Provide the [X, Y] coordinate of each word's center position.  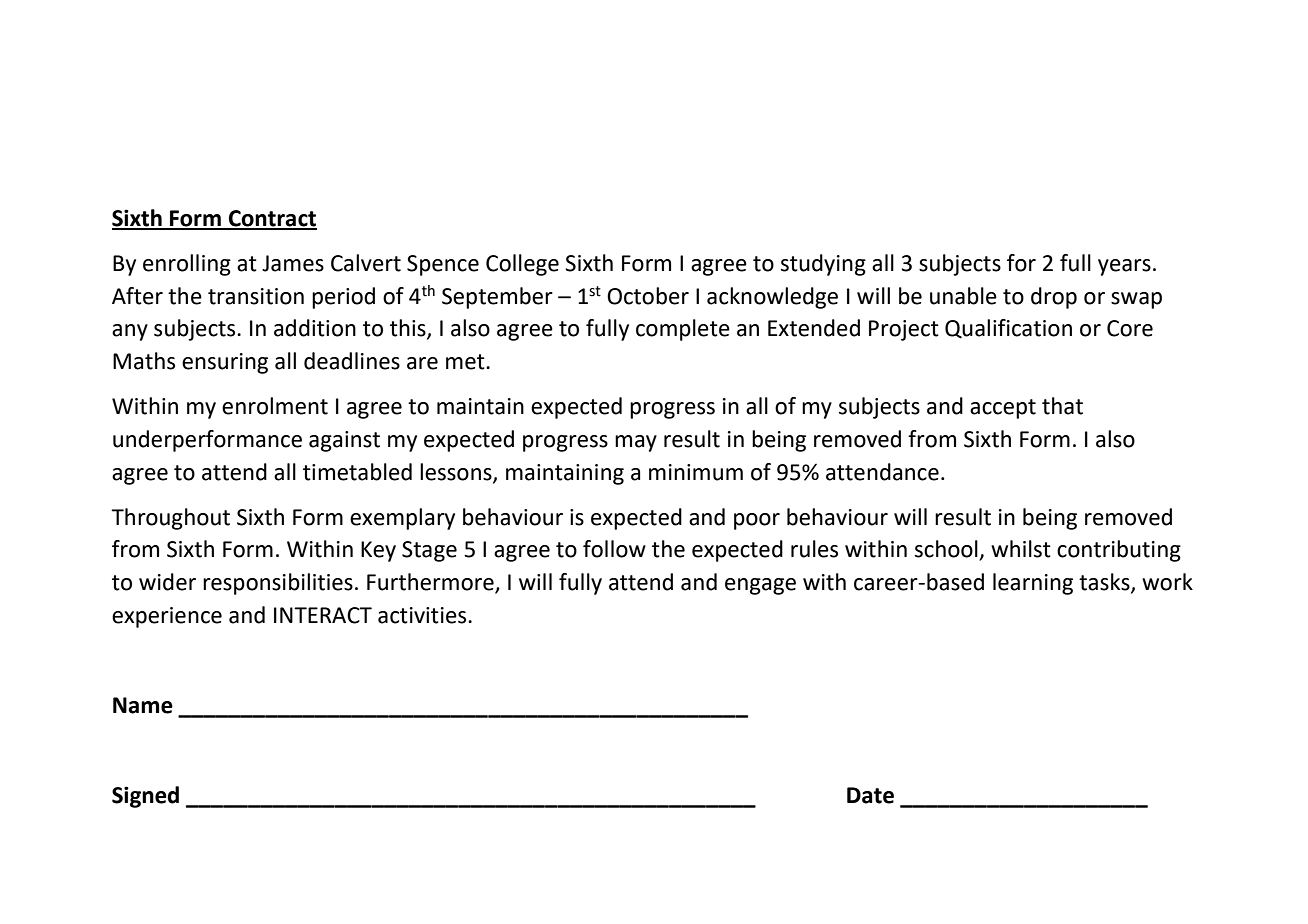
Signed [145, 797]
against [344, 441]
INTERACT [323, 615]
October [648, 296]
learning [1033, 584]
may [636, 443]
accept [1003, 409]
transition [256, 296]
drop [1054, 298]
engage [760, 586]
